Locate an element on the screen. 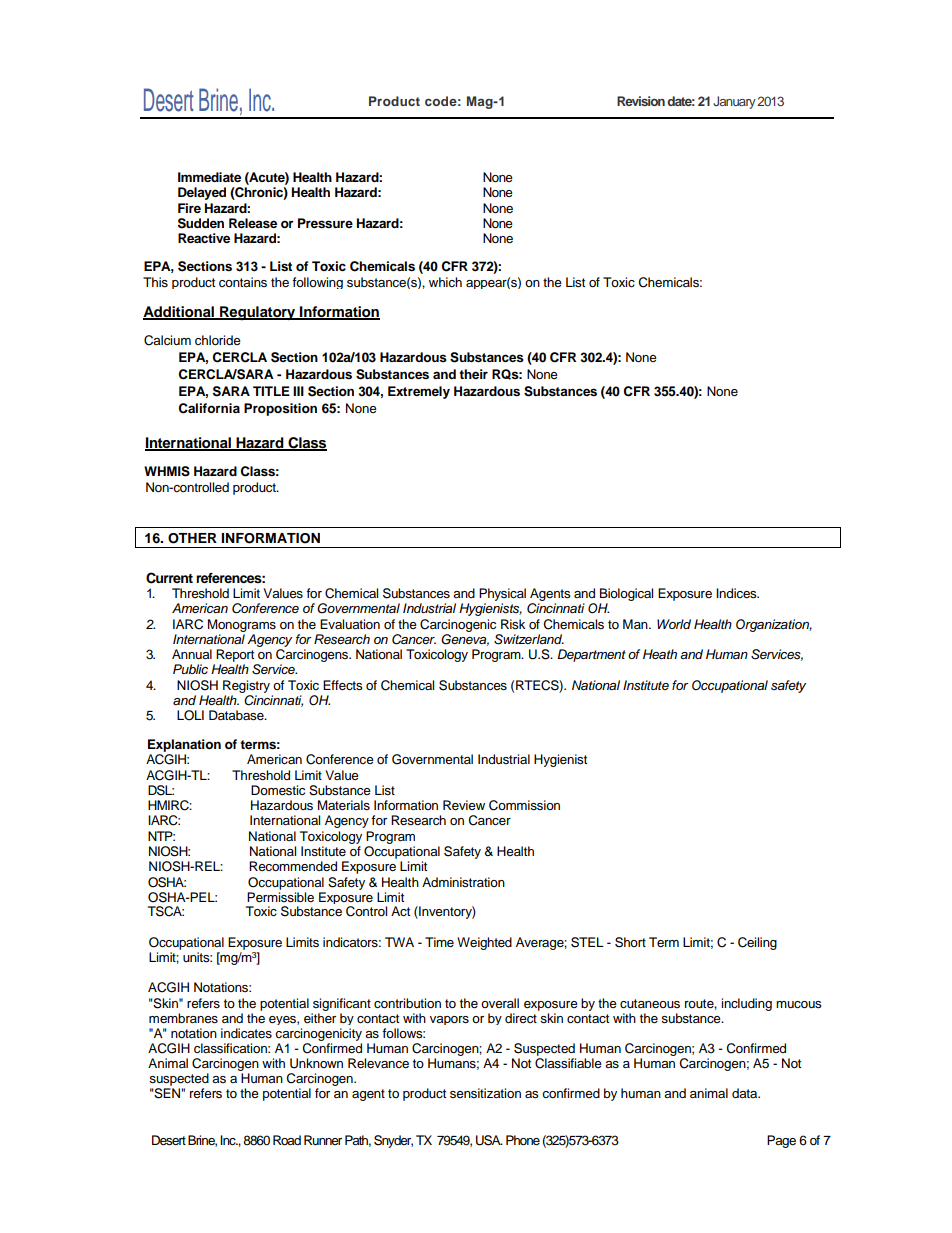 This screenshot has width=952, height=1233. California is located at coordinates (209, 408).
